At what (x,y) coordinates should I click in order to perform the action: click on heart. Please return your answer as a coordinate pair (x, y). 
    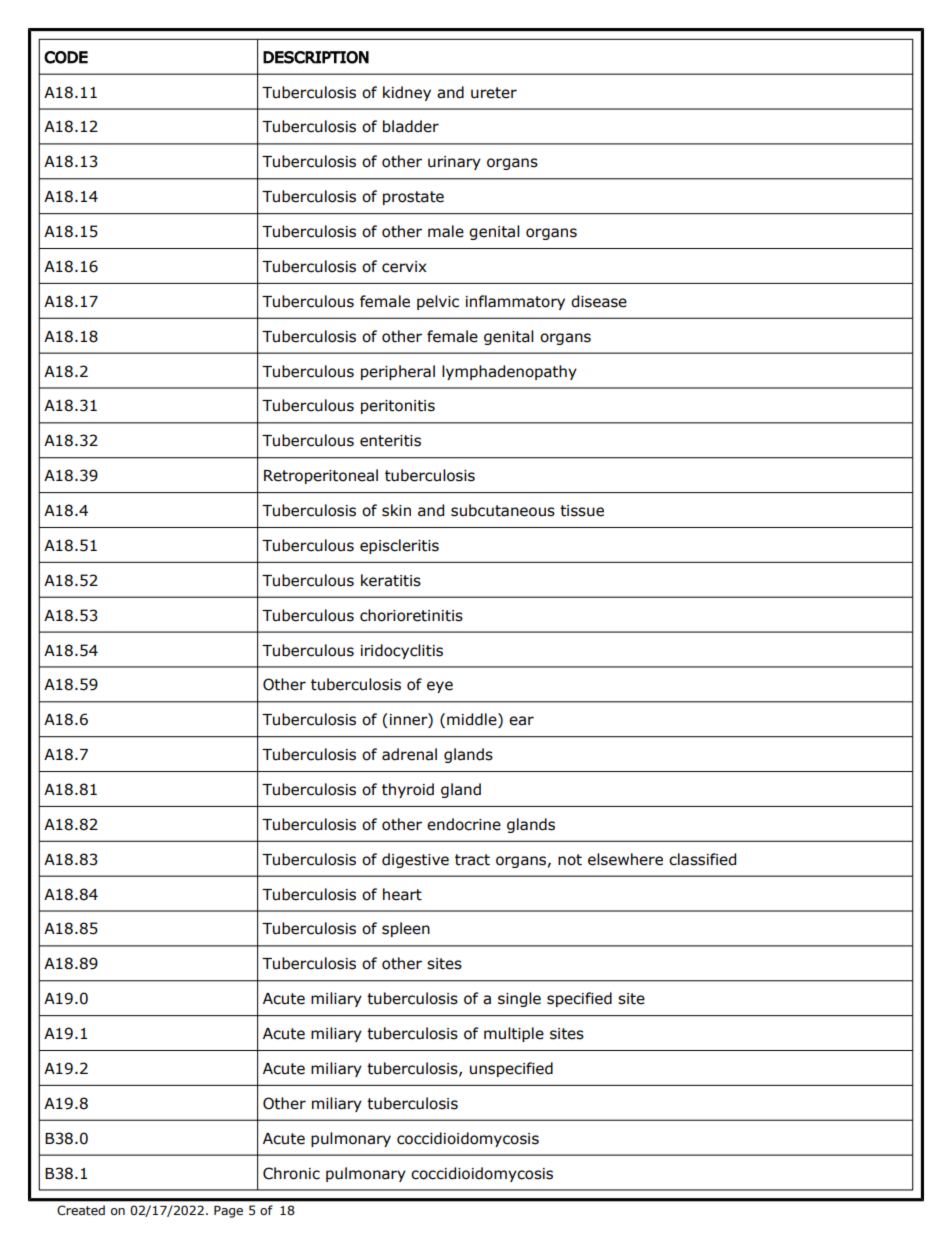
    Looking at the image, I should click on (402, 894).
